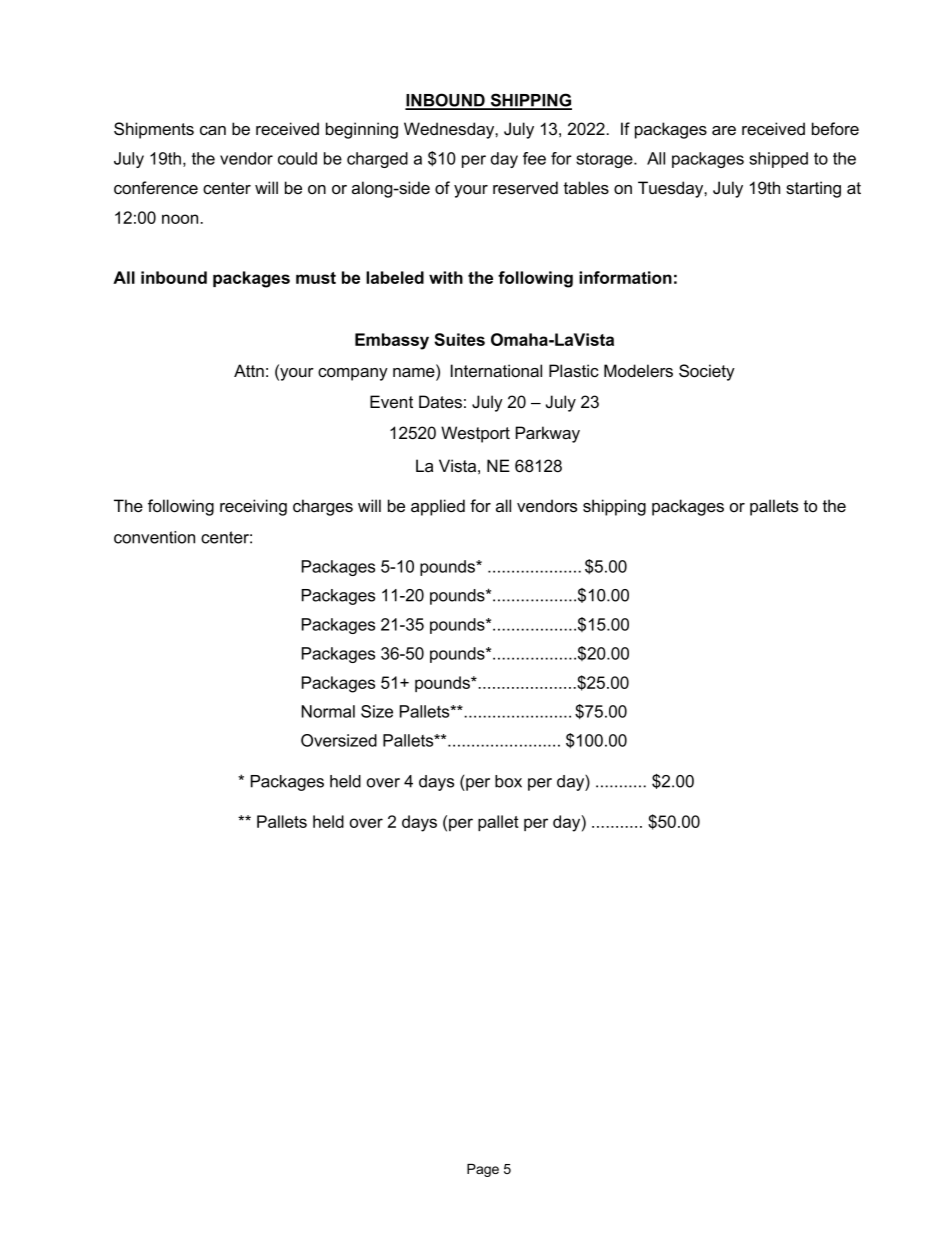 The height and width of the image is (1233, 952). Describe the element at coordinates (534, 158) in the image. I see `fee` at that location.
